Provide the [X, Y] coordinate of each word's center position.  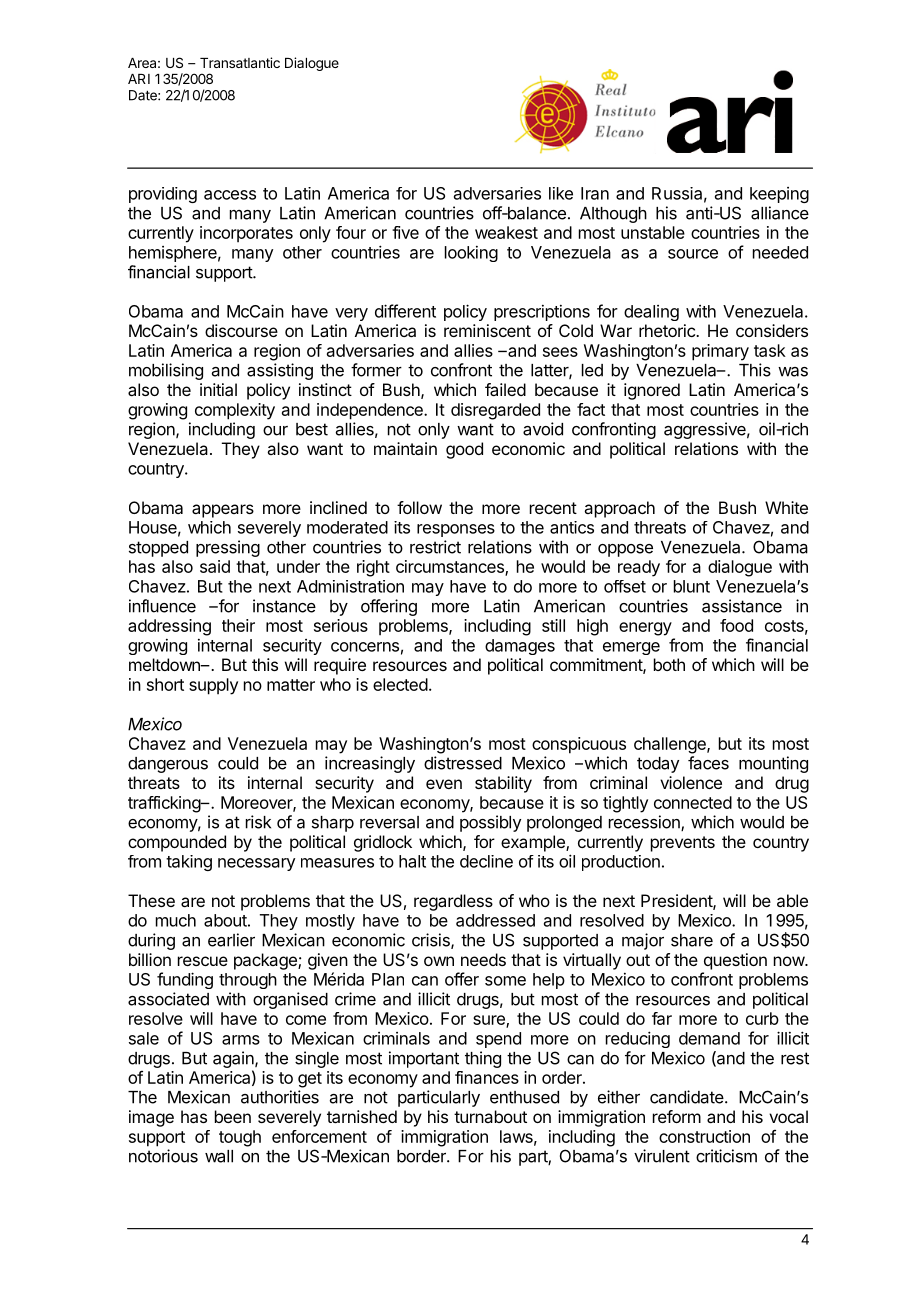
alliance [780, 213]
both [669, 664]
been [233, 1116]
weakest [506, 232]
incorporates [246, 234]
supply [213, 686]
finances [487, 1077]
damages [520, 647]
